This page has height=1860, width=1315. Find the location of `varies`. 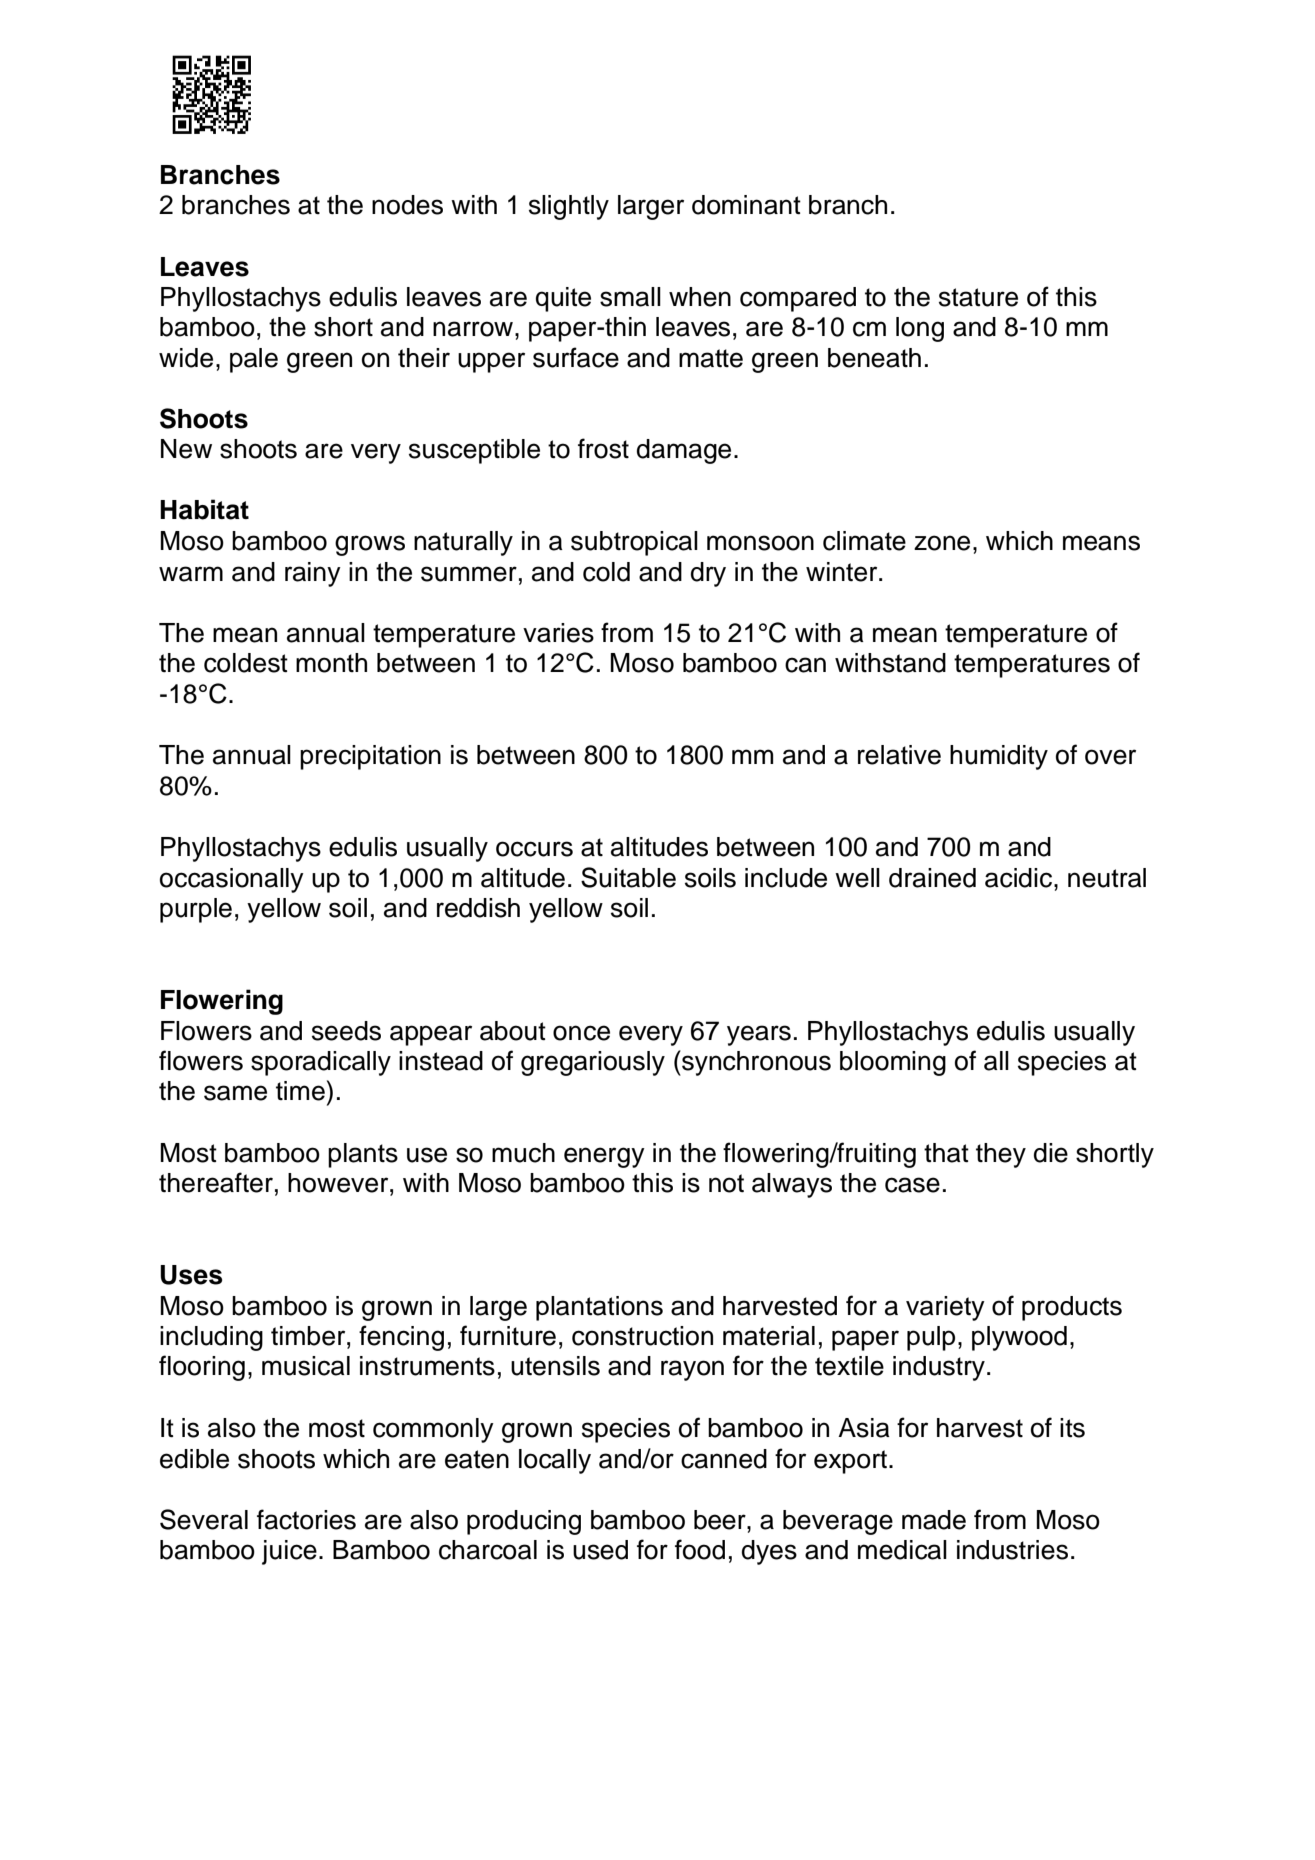

varies is located at coordinates (558, 633).
